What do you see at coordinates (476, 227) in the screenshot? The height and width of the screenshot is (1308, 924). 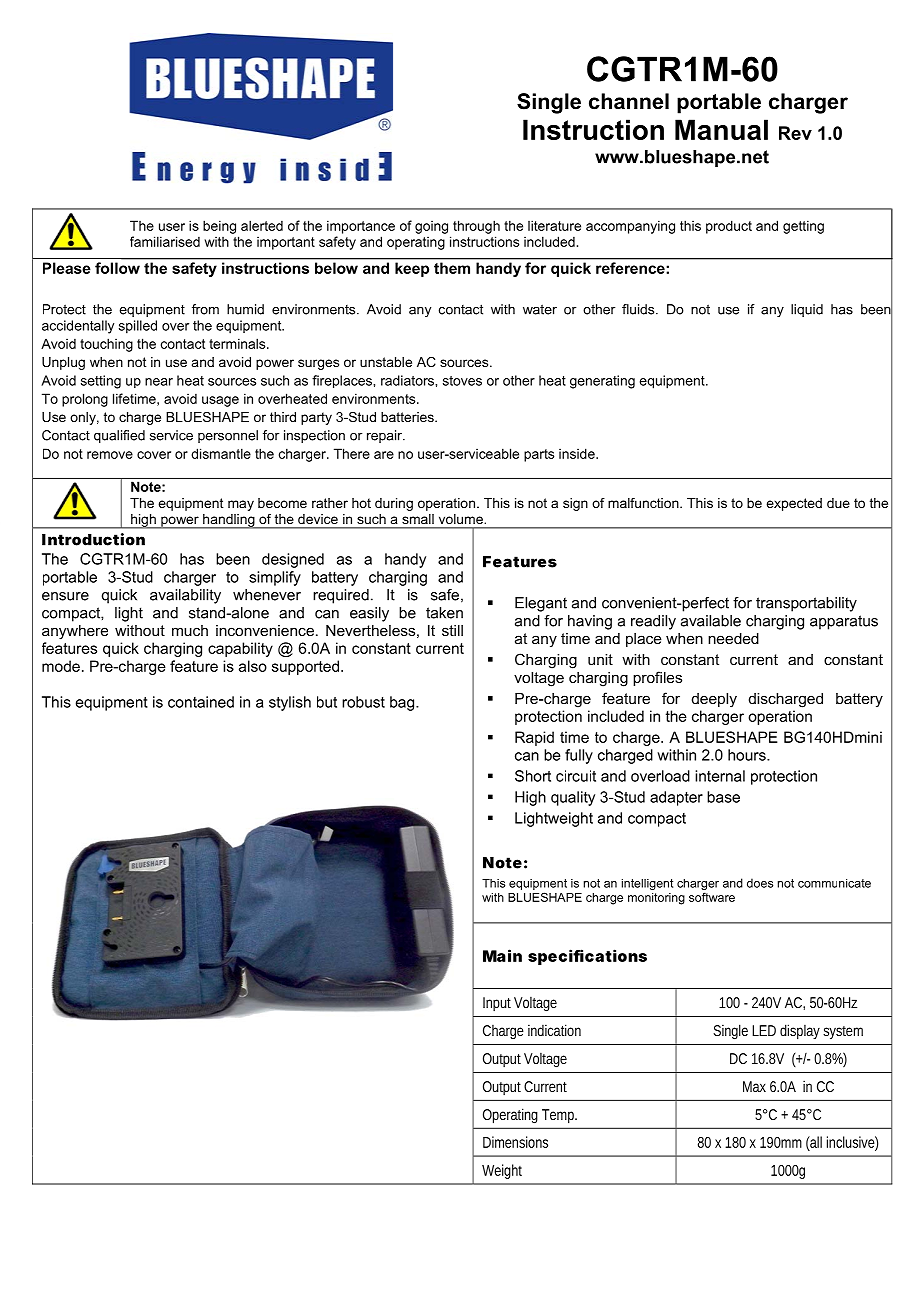 I see `through` at bounding box center [476, 227].
